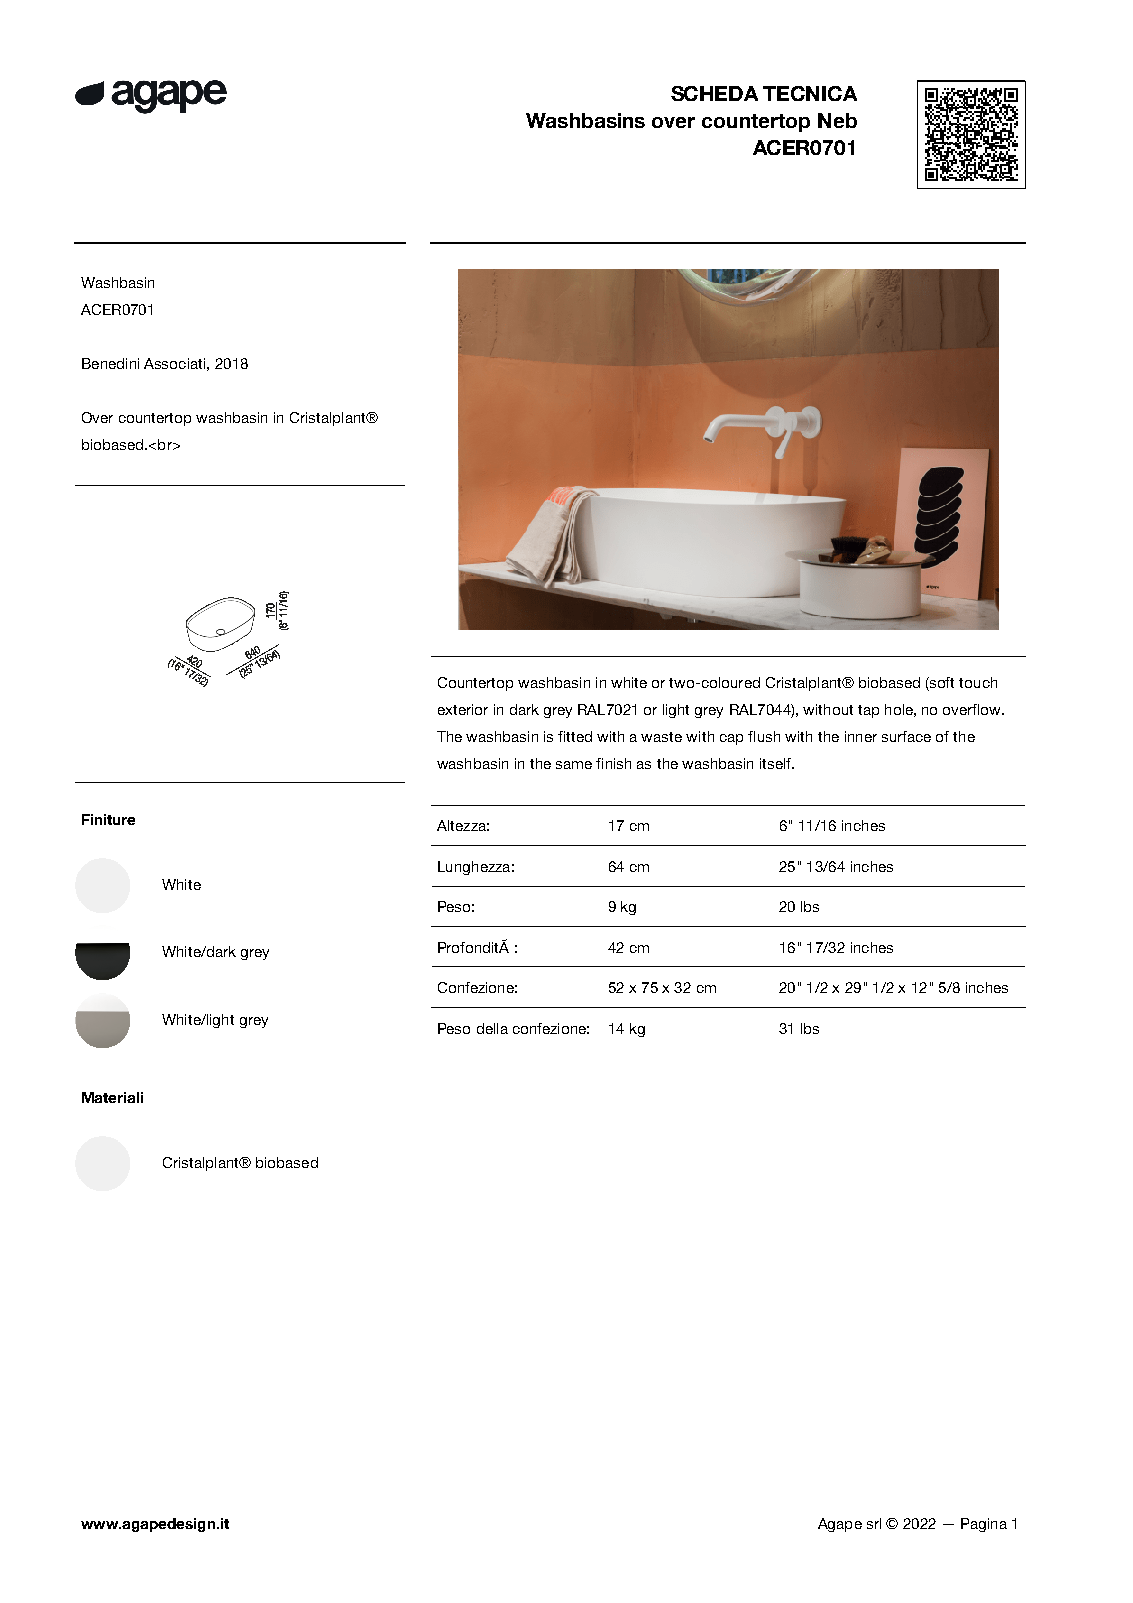 This screenshot has width=1133, height=1603. Describe the element at coordinates (731, 739) in the screenshot. I see `cap` at that location.
